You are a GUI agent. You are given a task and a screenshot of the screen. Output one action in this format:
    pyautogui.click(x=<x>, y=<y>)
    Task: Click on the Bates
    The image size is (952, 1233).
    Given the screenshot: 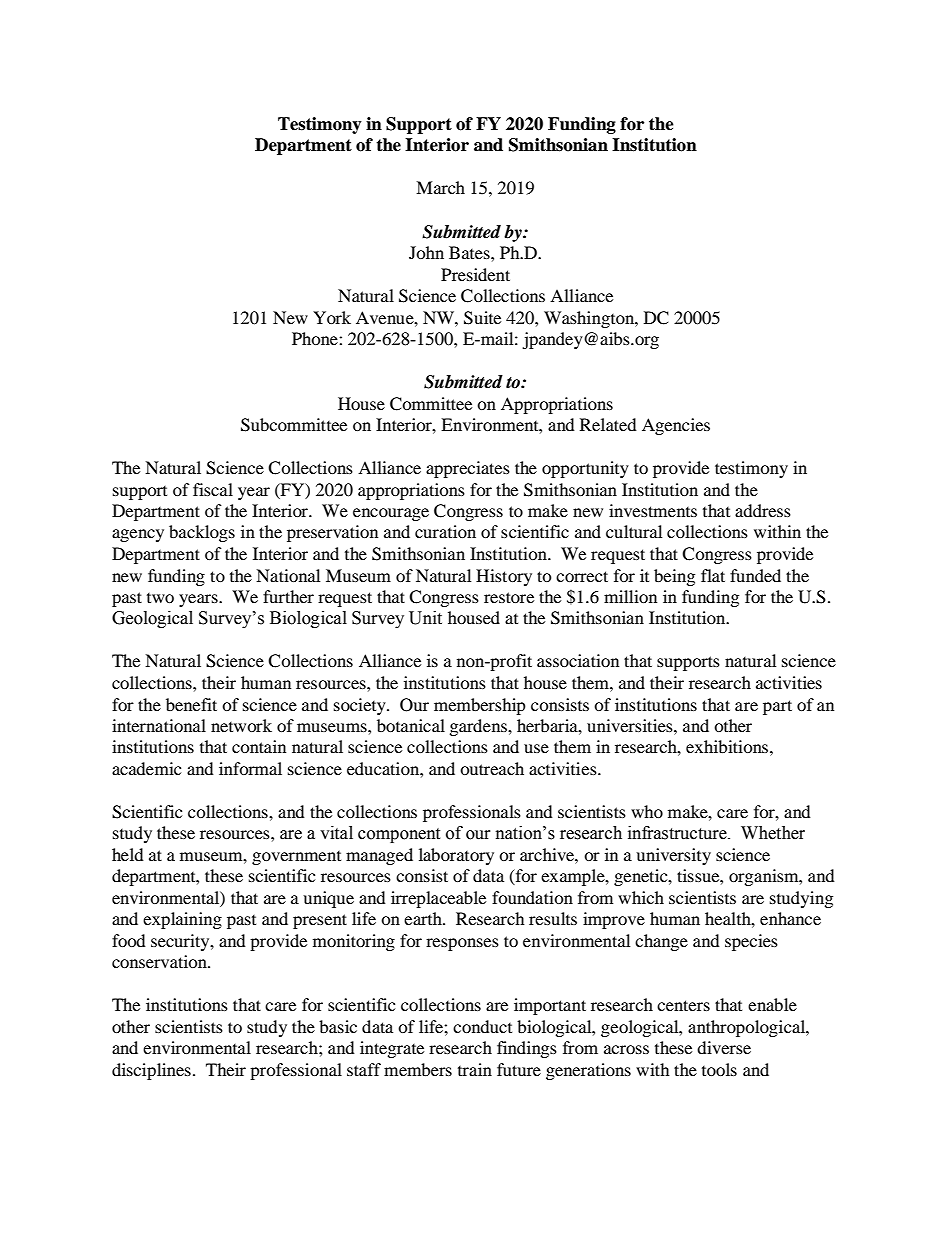 What is the action you would take?
    pyautogui.click(x=470, y=252)
